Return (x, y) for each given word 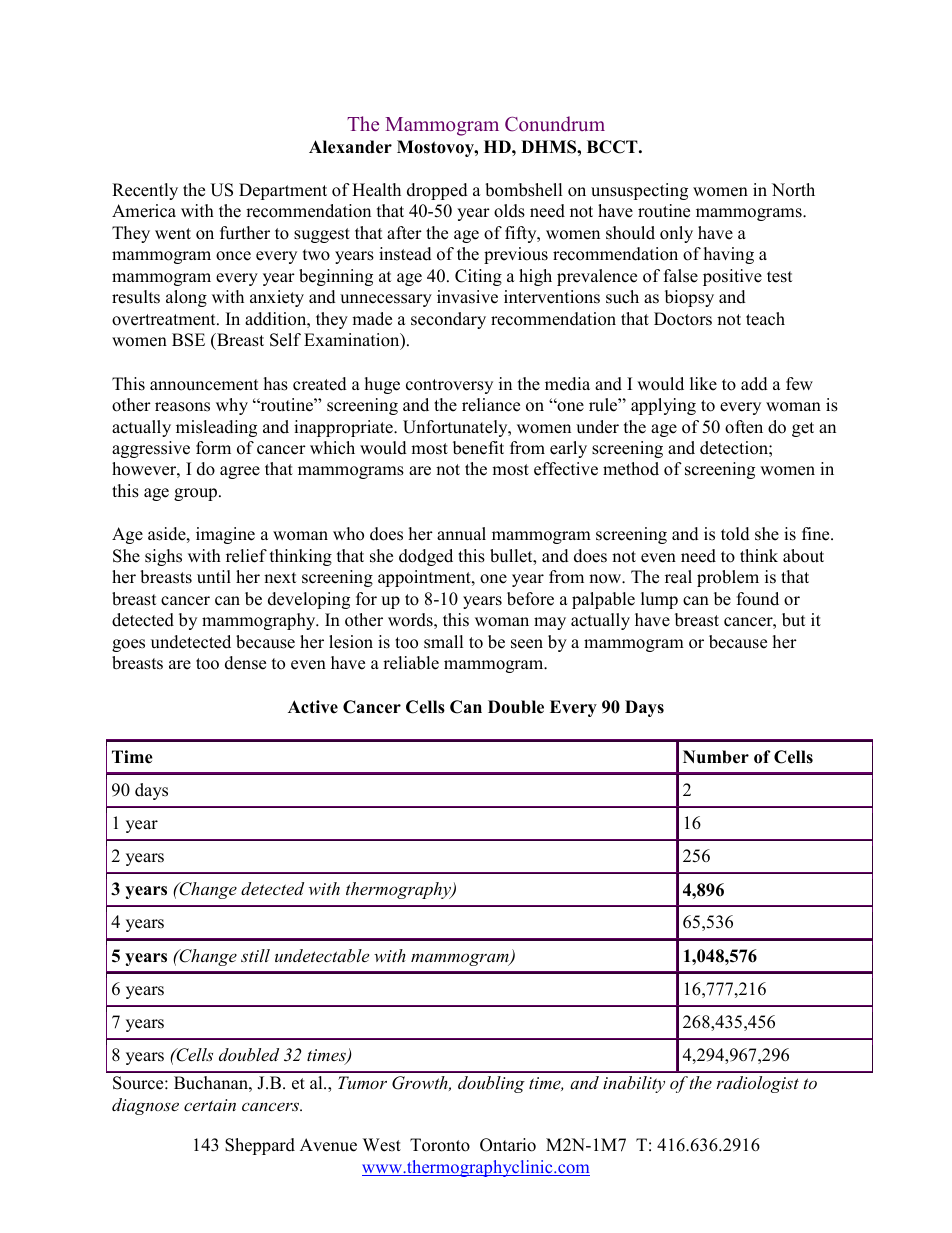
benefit (478, 448)
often (744, 427)
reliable (411, 663)
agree (240, 472)
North (793, 190)
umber (721, 757)
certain (210, 1105)
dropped (437, 191)
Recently (145, 191)
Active (313, 707)
